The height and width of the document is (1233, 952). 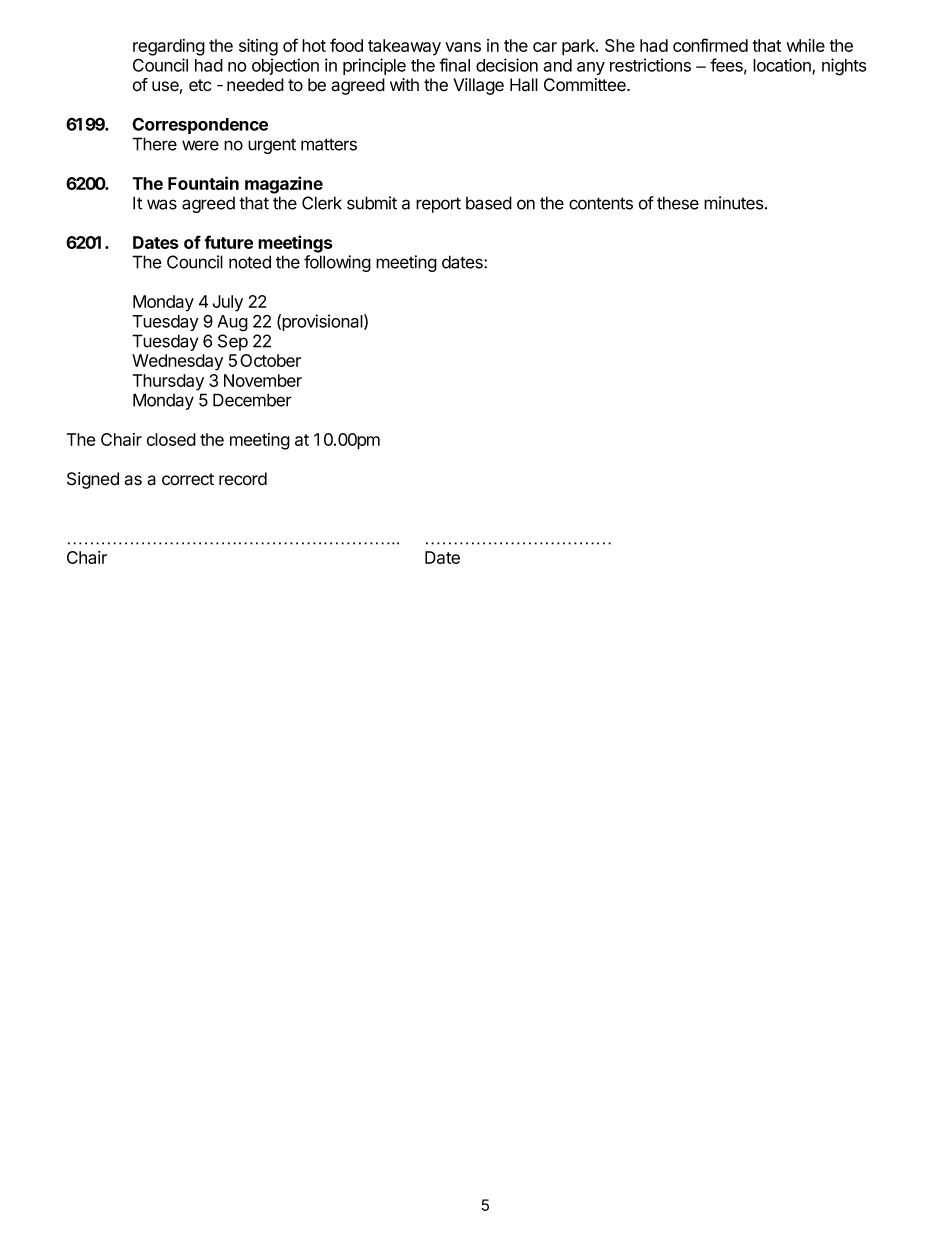 I want to click on correct, so click(x=188, y=479).
